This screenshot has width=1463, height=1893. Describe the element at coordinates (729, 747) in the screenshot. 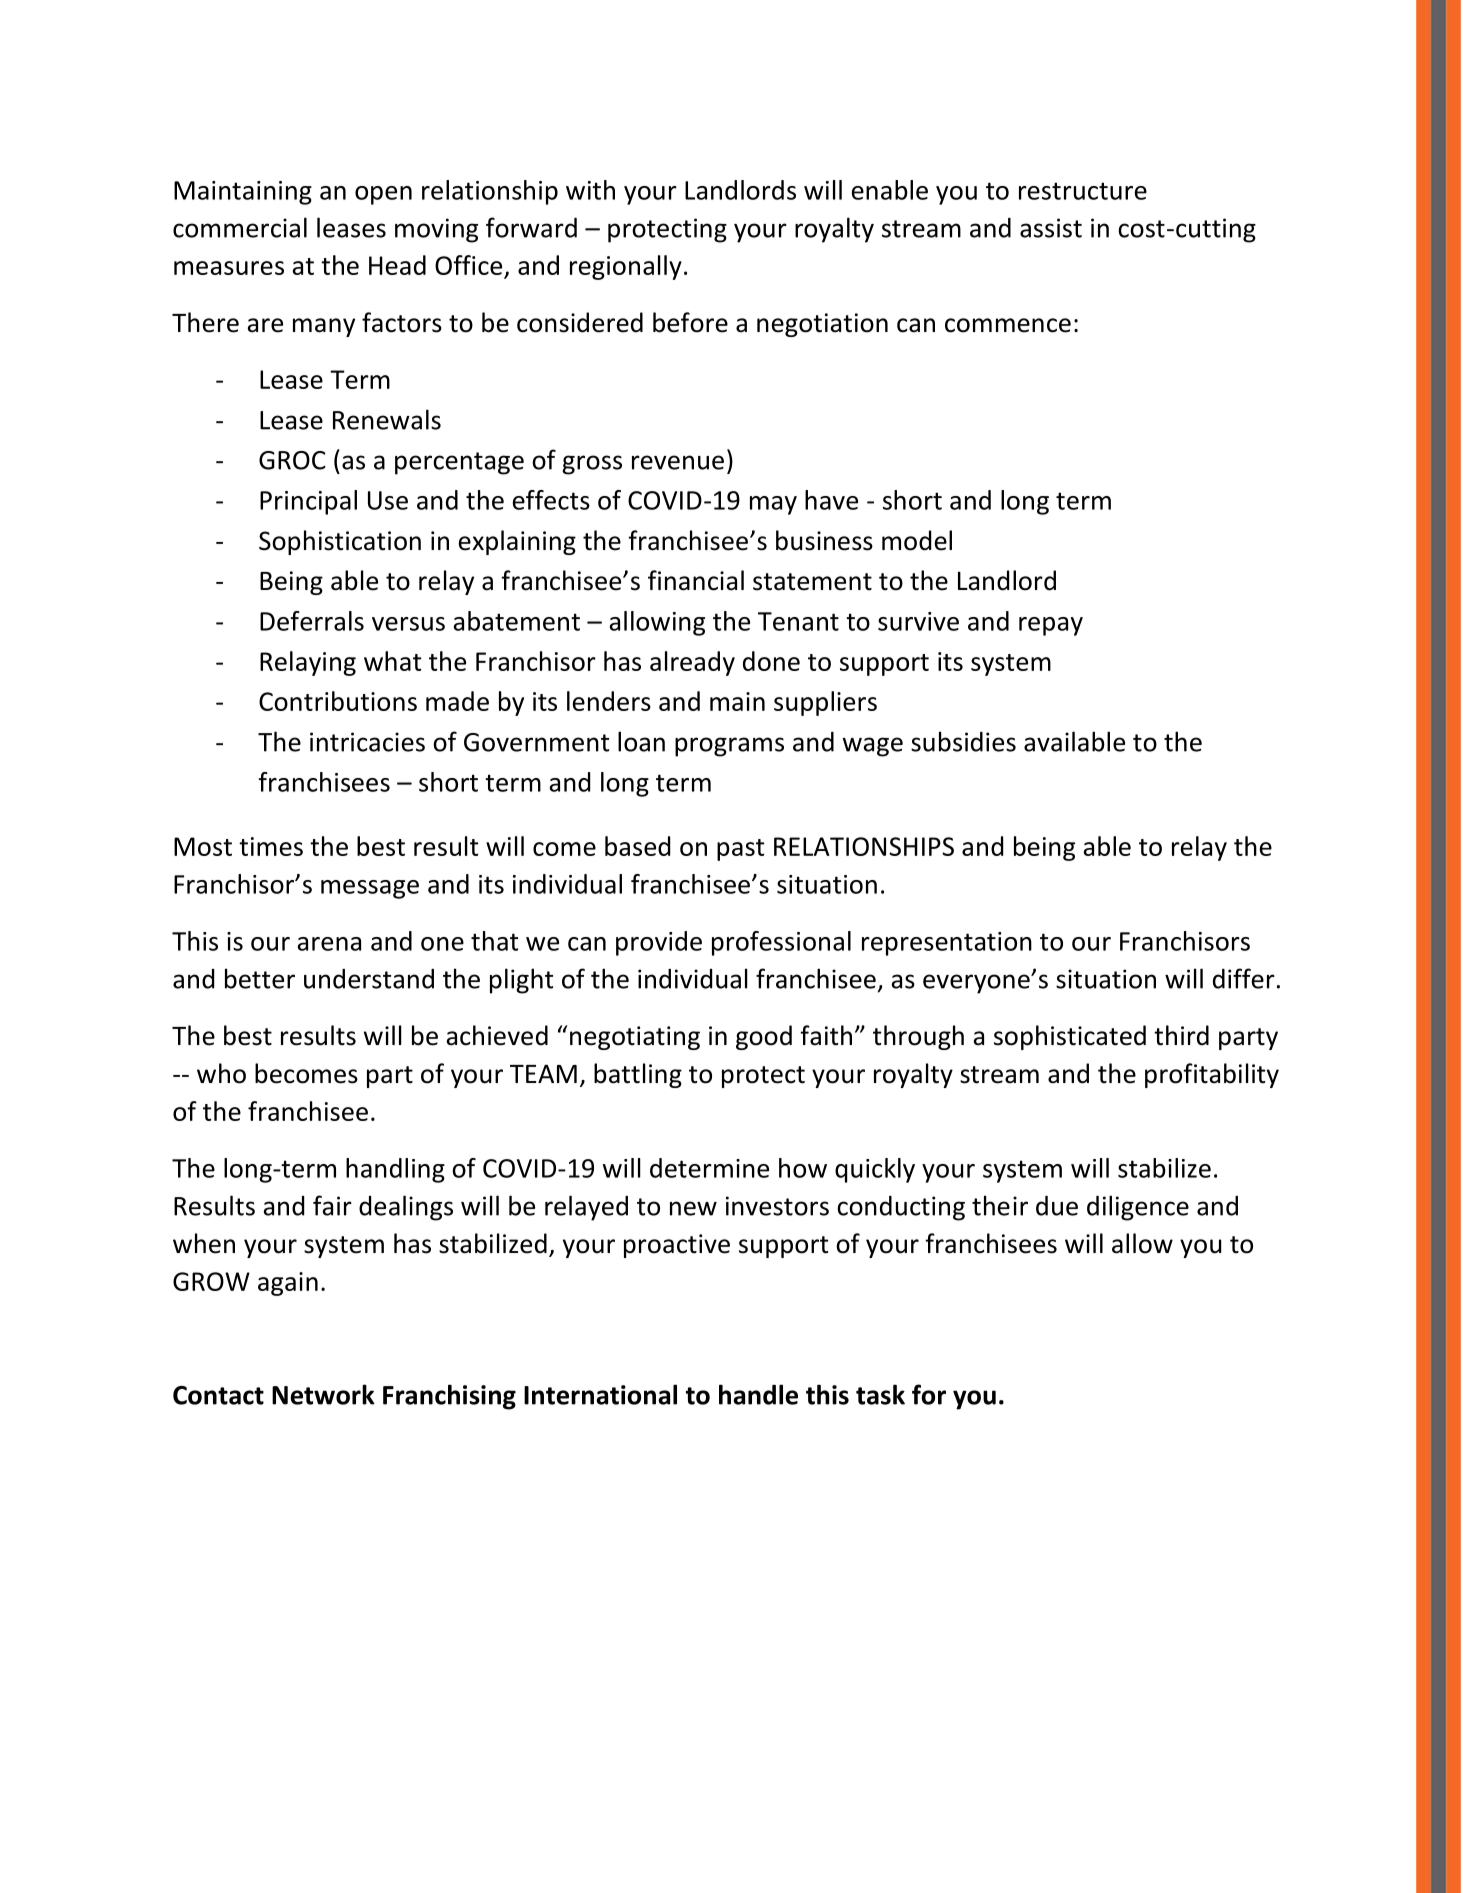

I see `programs` at that location.
